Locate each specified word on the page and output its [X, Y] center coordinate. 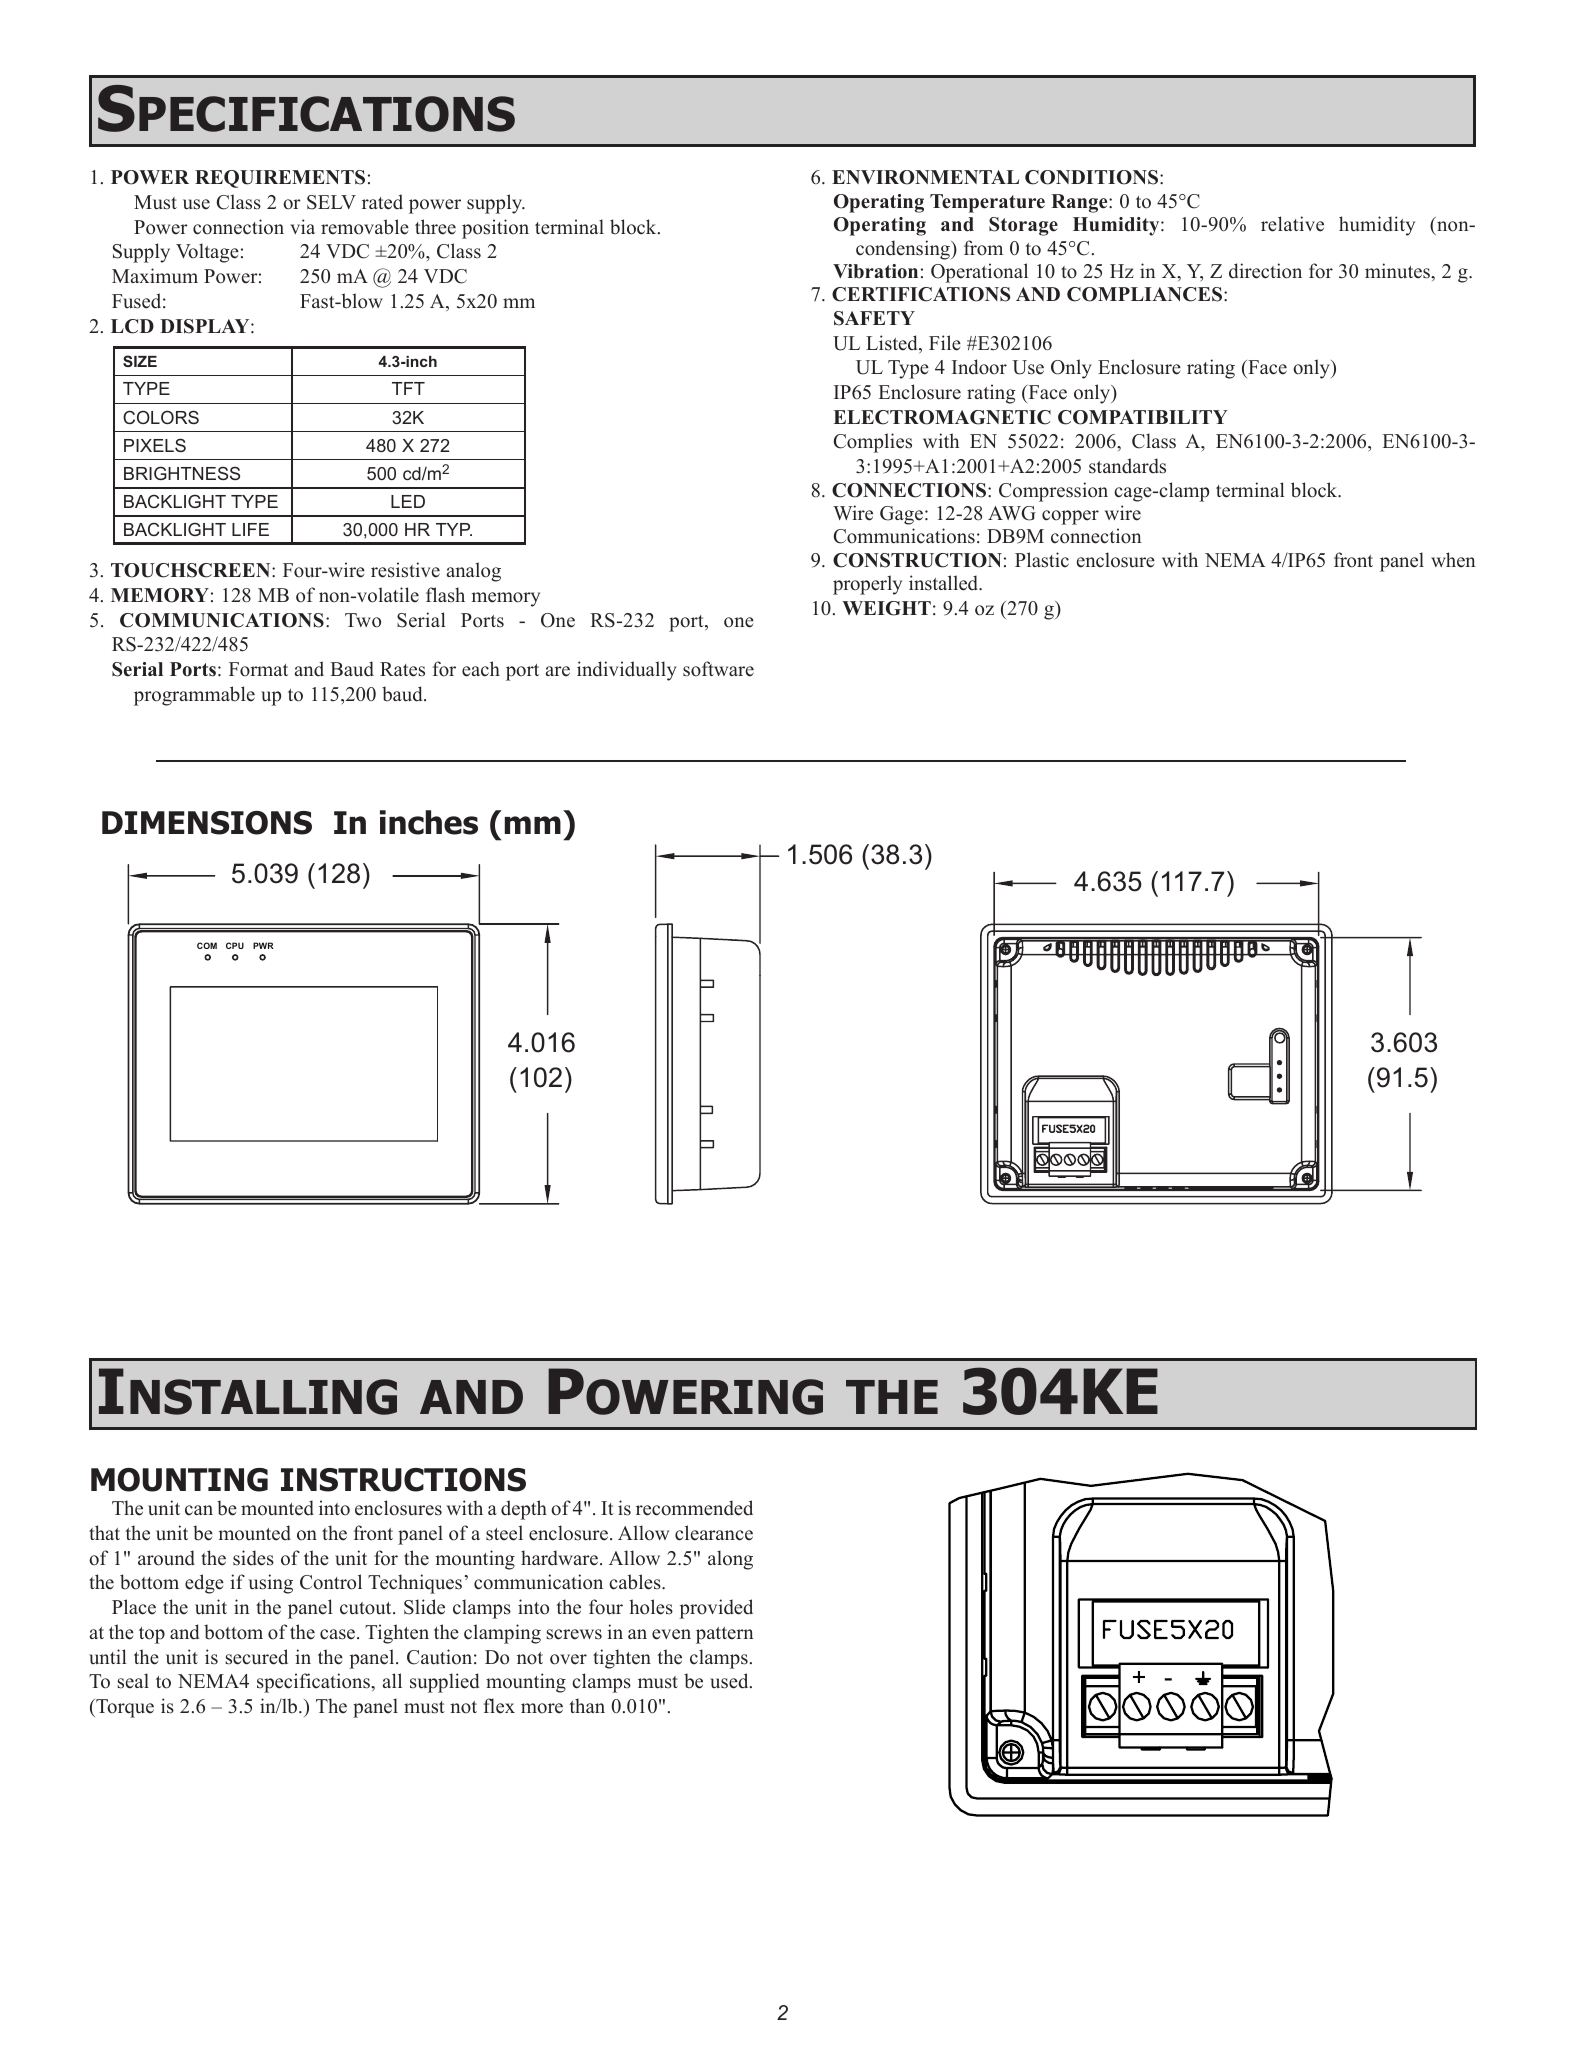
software [718, 669]
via [302, 226]
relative [1292, 224]
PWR [263, 945]
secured [257, 1657]
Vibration [875, 271]
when [1453, 560]
